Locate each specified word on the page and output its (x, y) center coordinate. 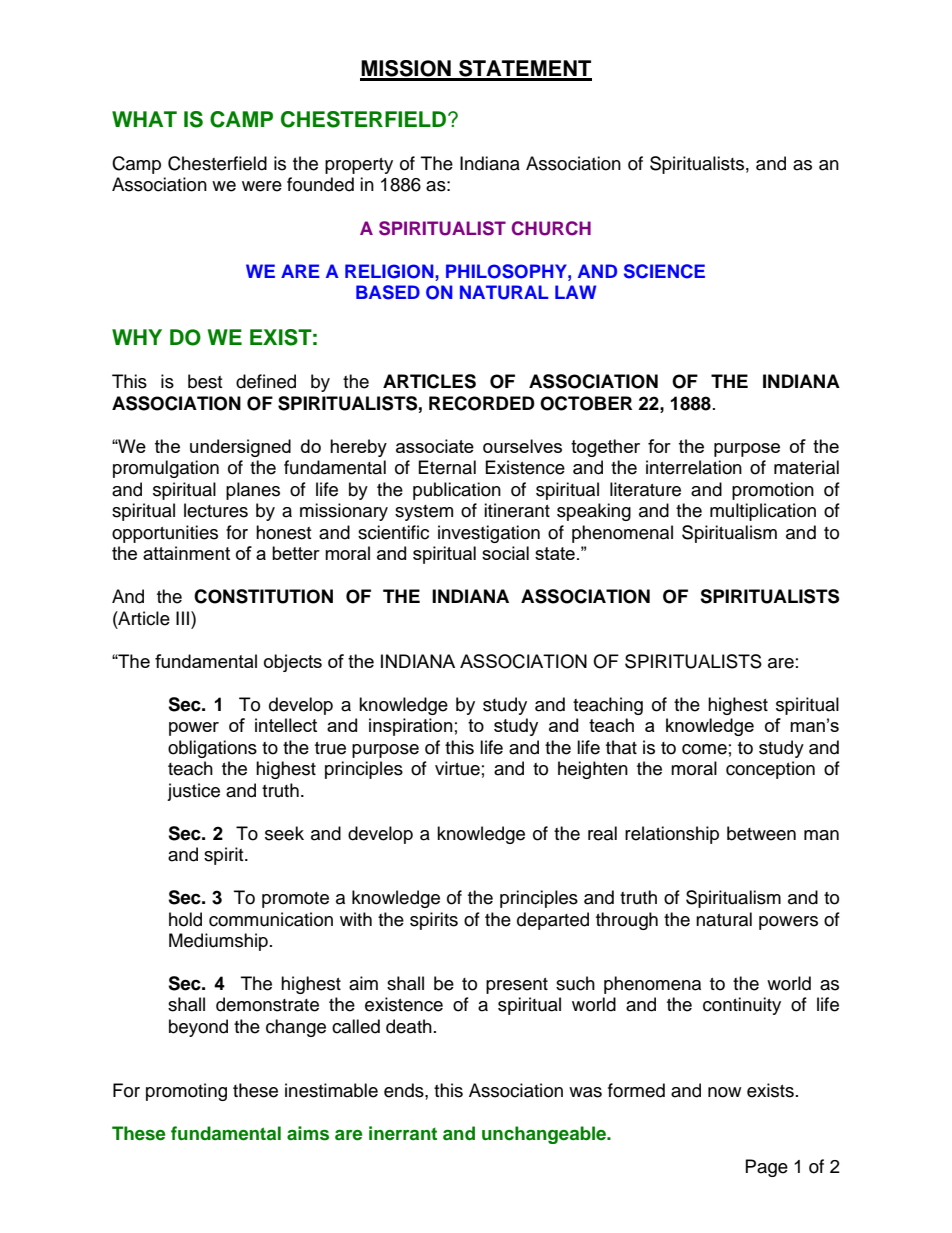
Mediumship (218, 942)
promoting (186, 1092)
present (517, 986)
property (359, 166)
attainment (186, 553)
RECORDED (482, 403)
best (205, 381)
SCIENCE (664, 271)
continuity (742, 1006)
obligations (212, 749)
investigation (489, 534)
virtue (457, 768)
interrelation (694, 467)
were (262, 186)
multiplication (763, 512)
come (704, 749)
